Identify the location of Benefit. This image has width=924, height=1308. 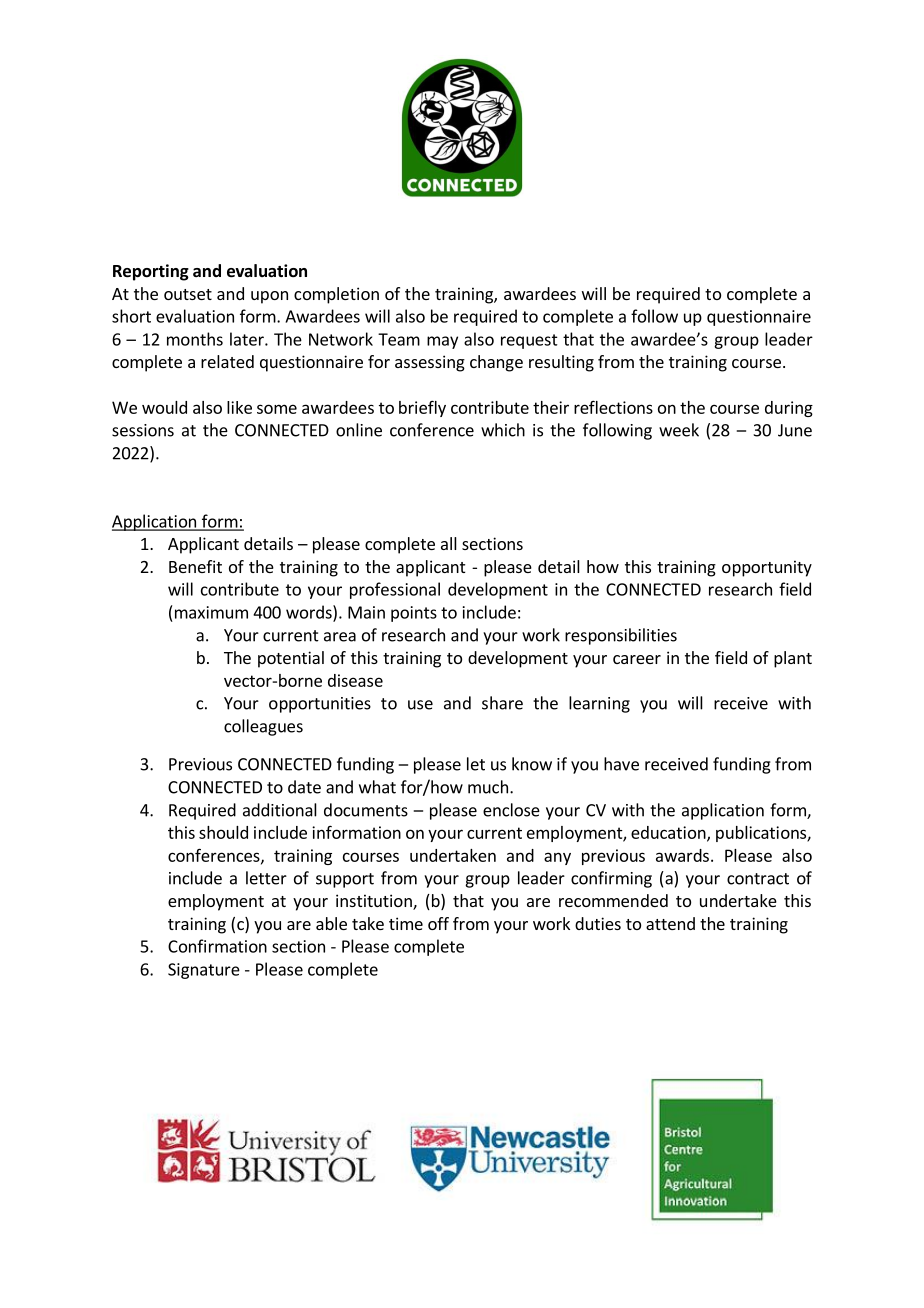
(195, 566).
